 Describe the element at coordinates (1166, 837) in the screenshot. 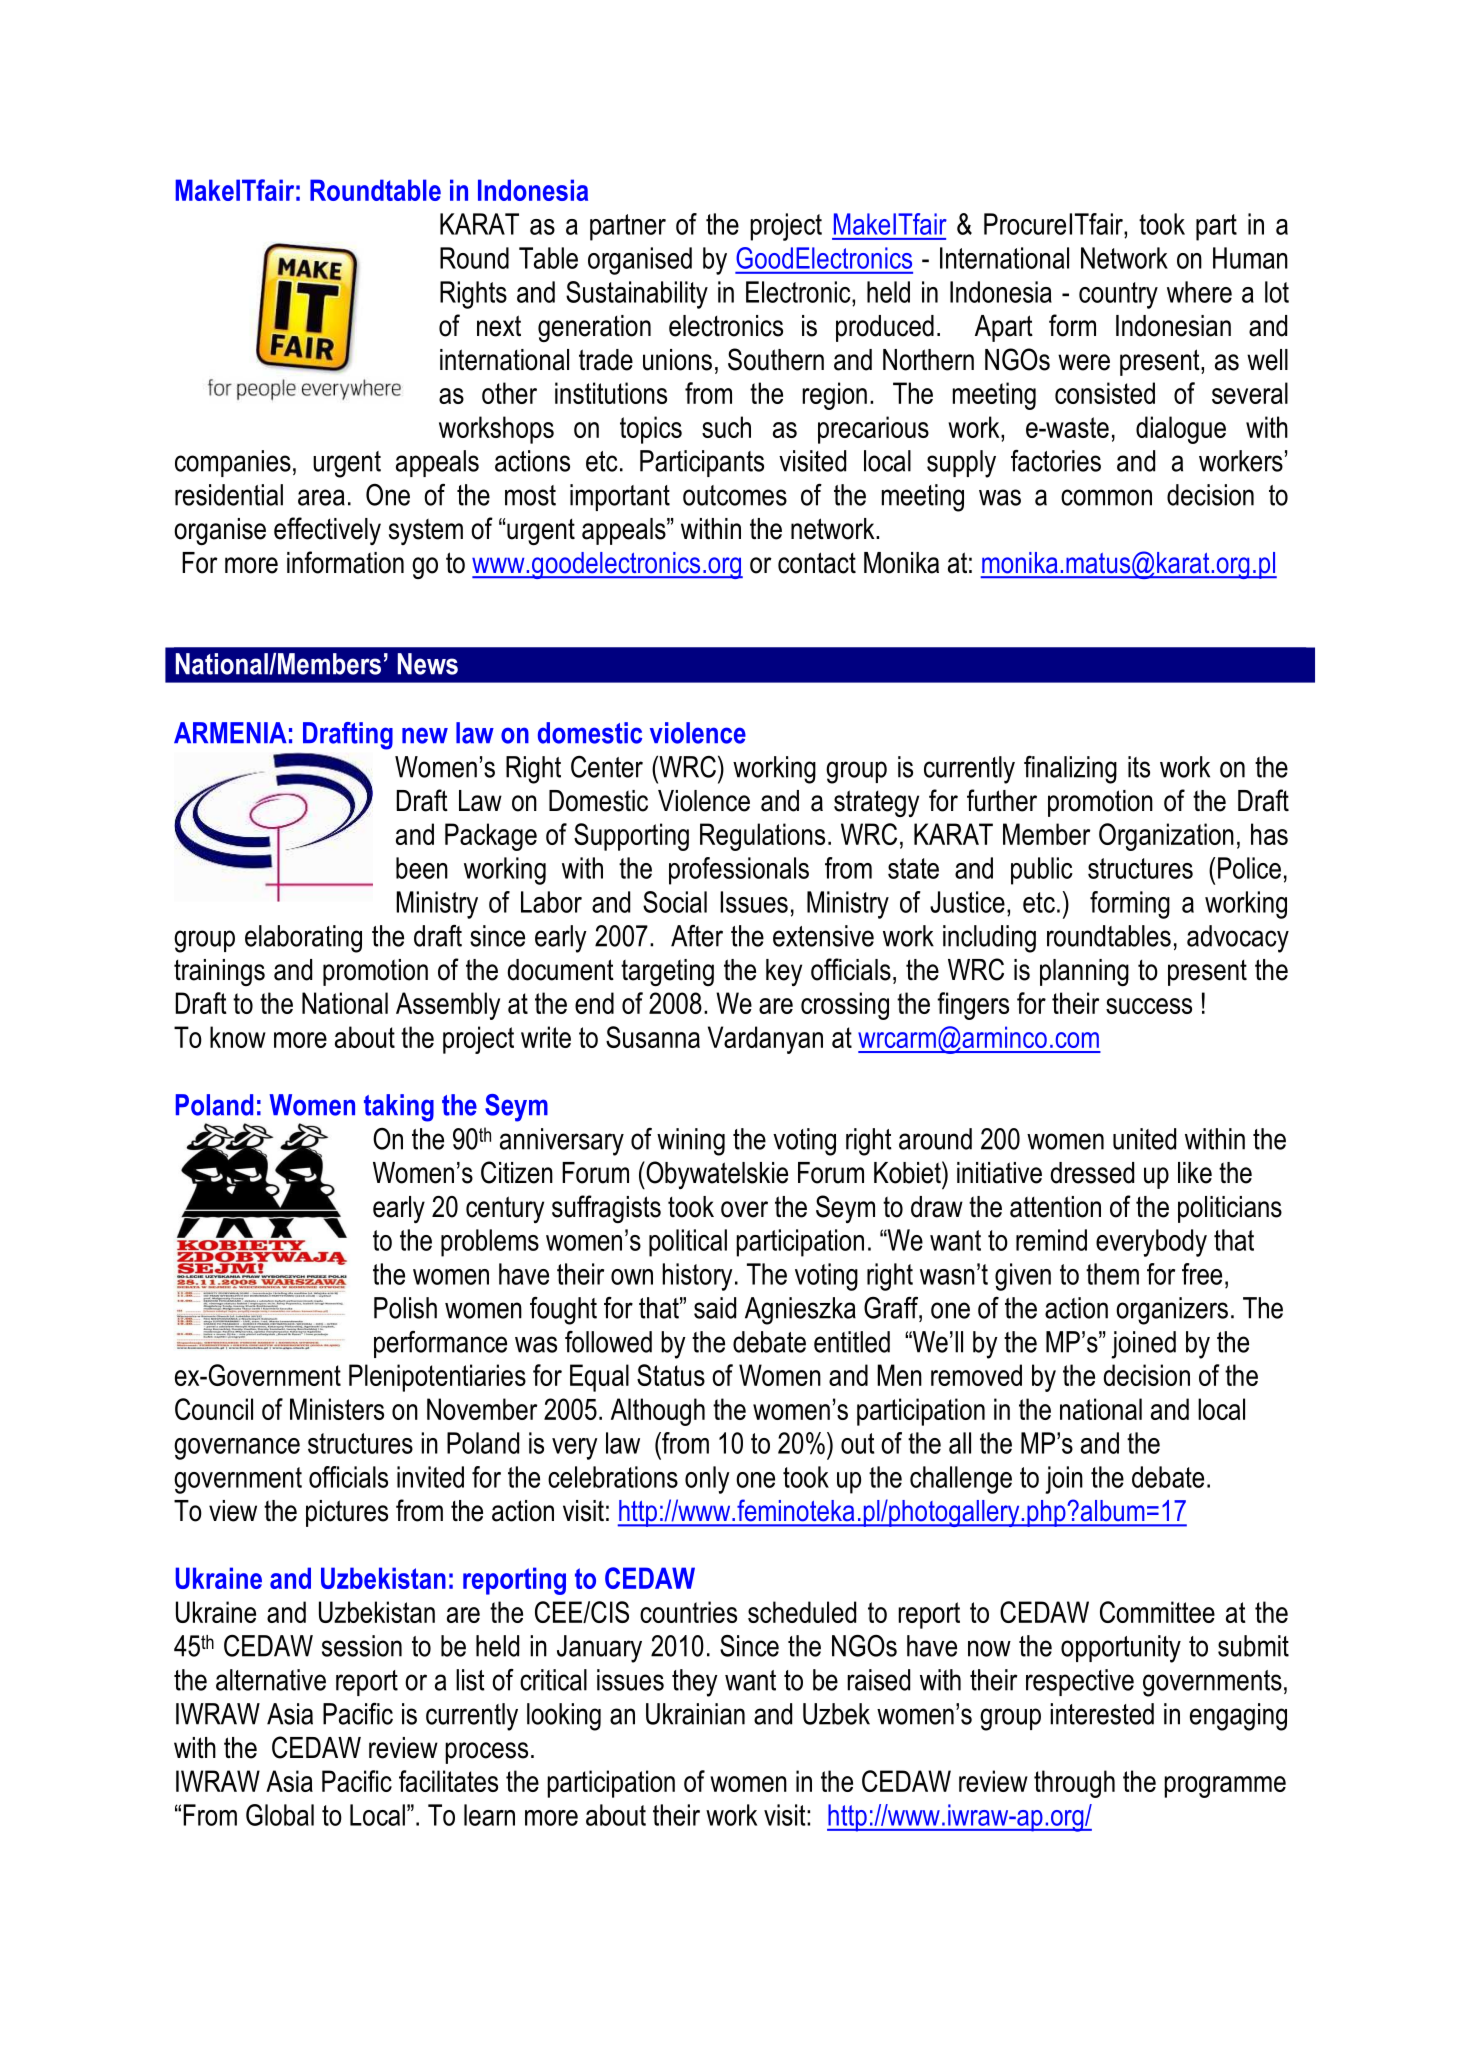

I see `Organization` at that location.
